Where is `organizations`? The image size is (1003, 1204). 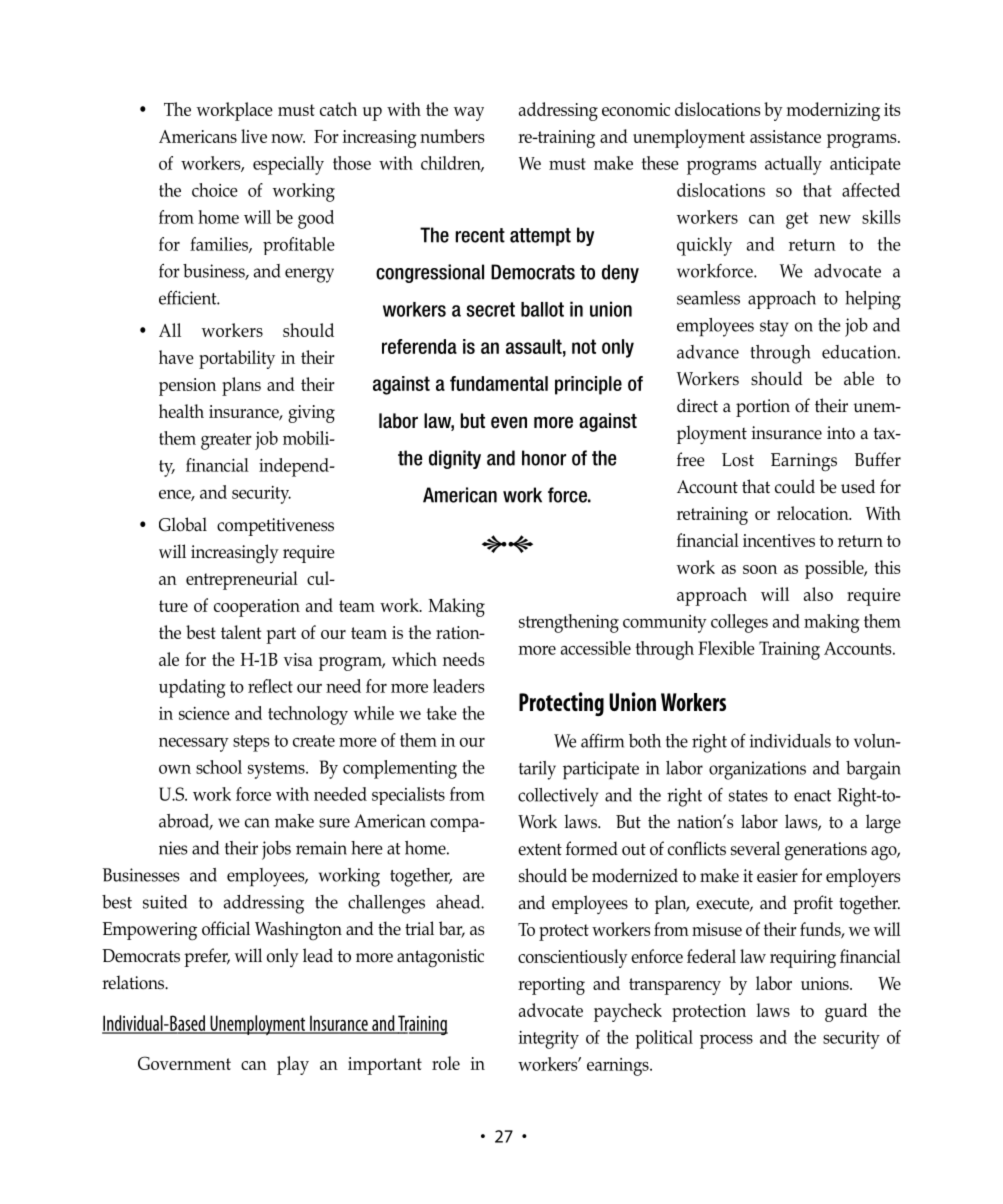 organizations is located at coordinates (757, 770).
